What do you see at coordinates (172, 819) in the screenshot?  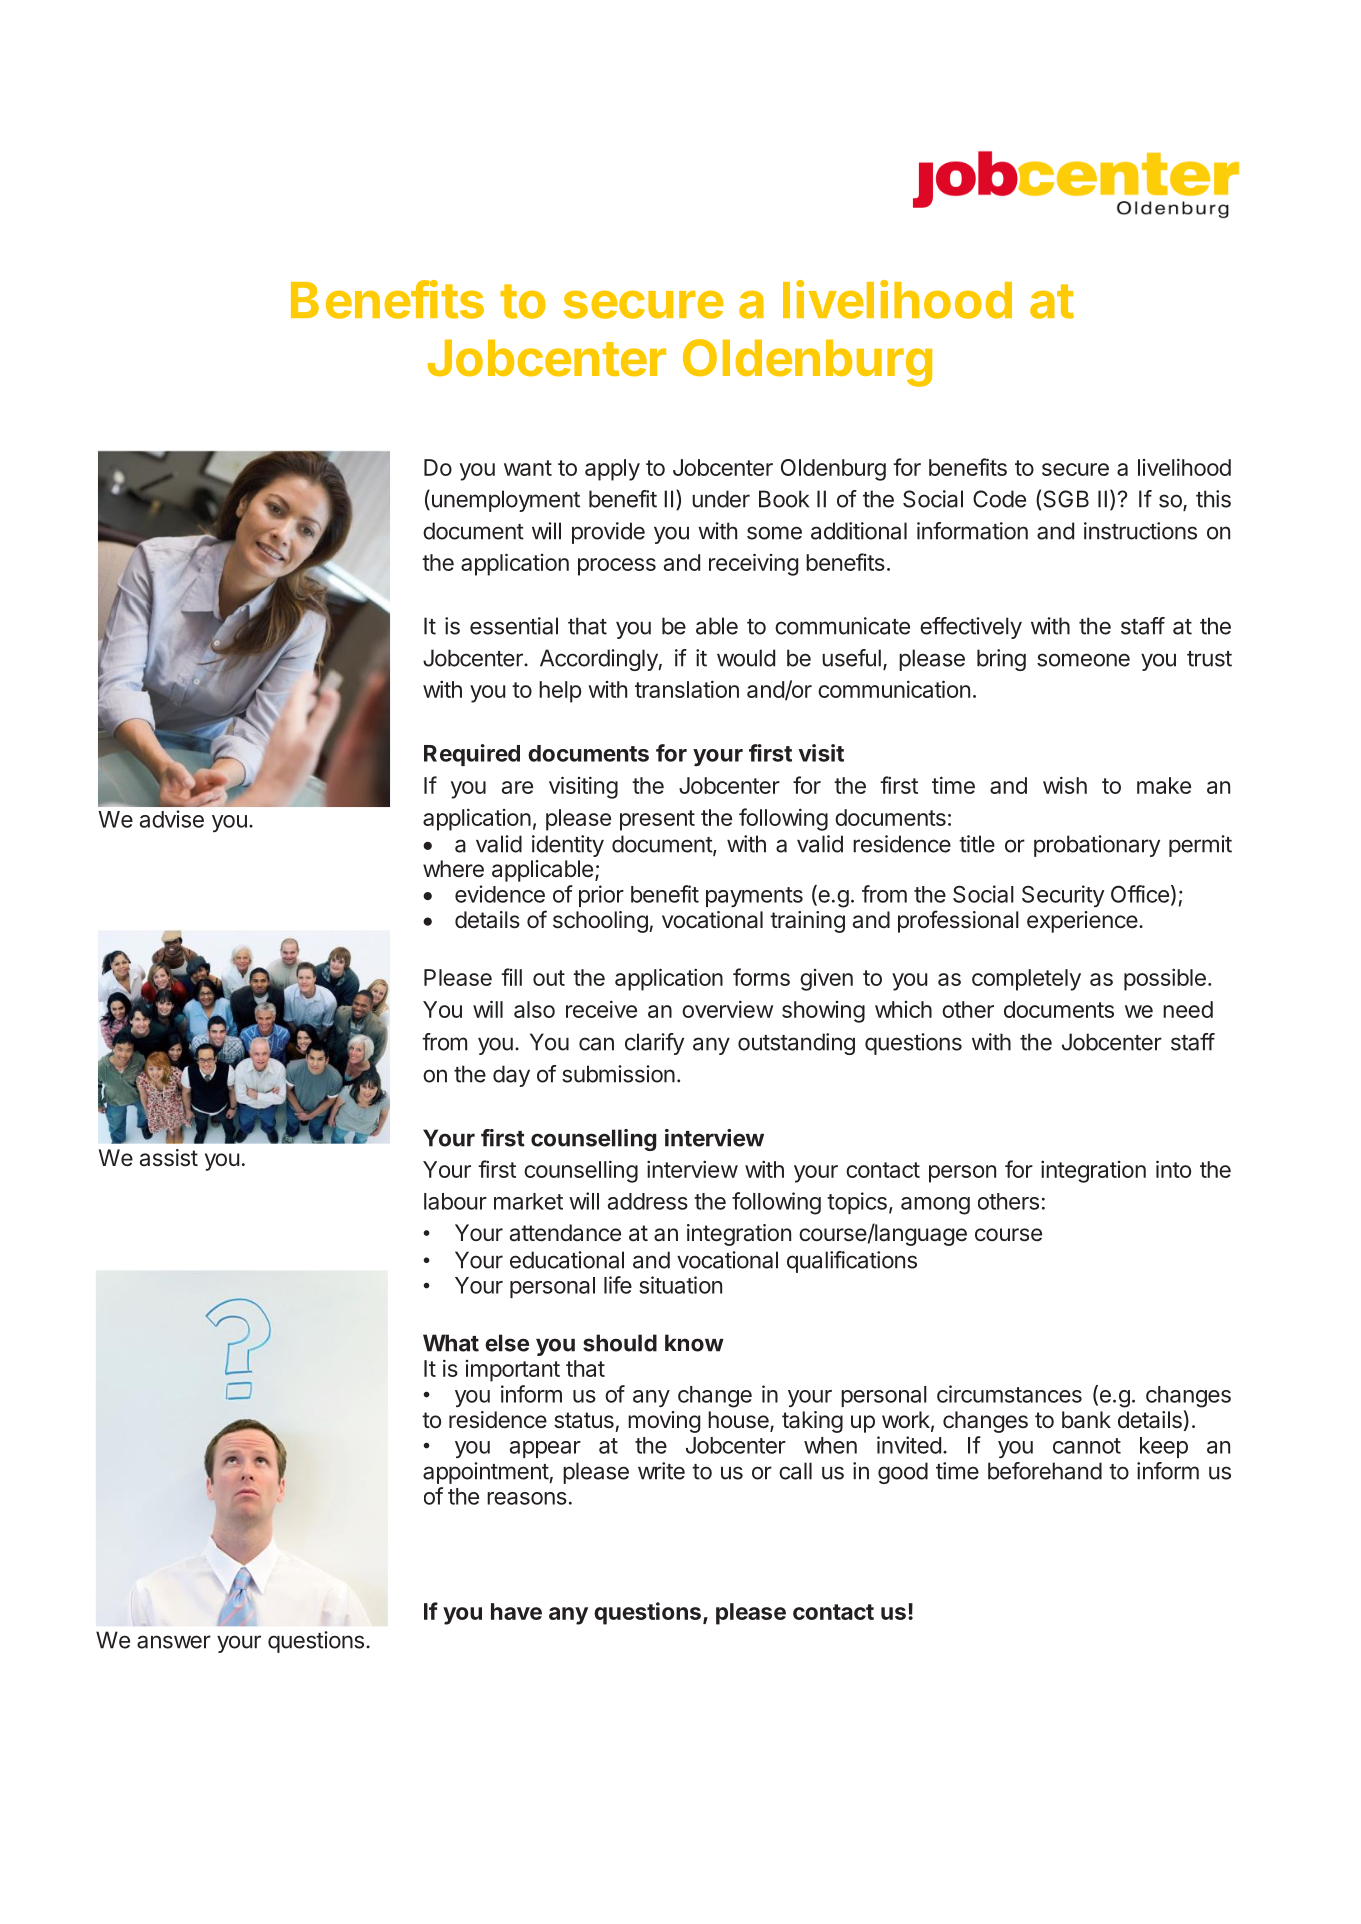 I see `advise` at bounding box center [172, 819].
